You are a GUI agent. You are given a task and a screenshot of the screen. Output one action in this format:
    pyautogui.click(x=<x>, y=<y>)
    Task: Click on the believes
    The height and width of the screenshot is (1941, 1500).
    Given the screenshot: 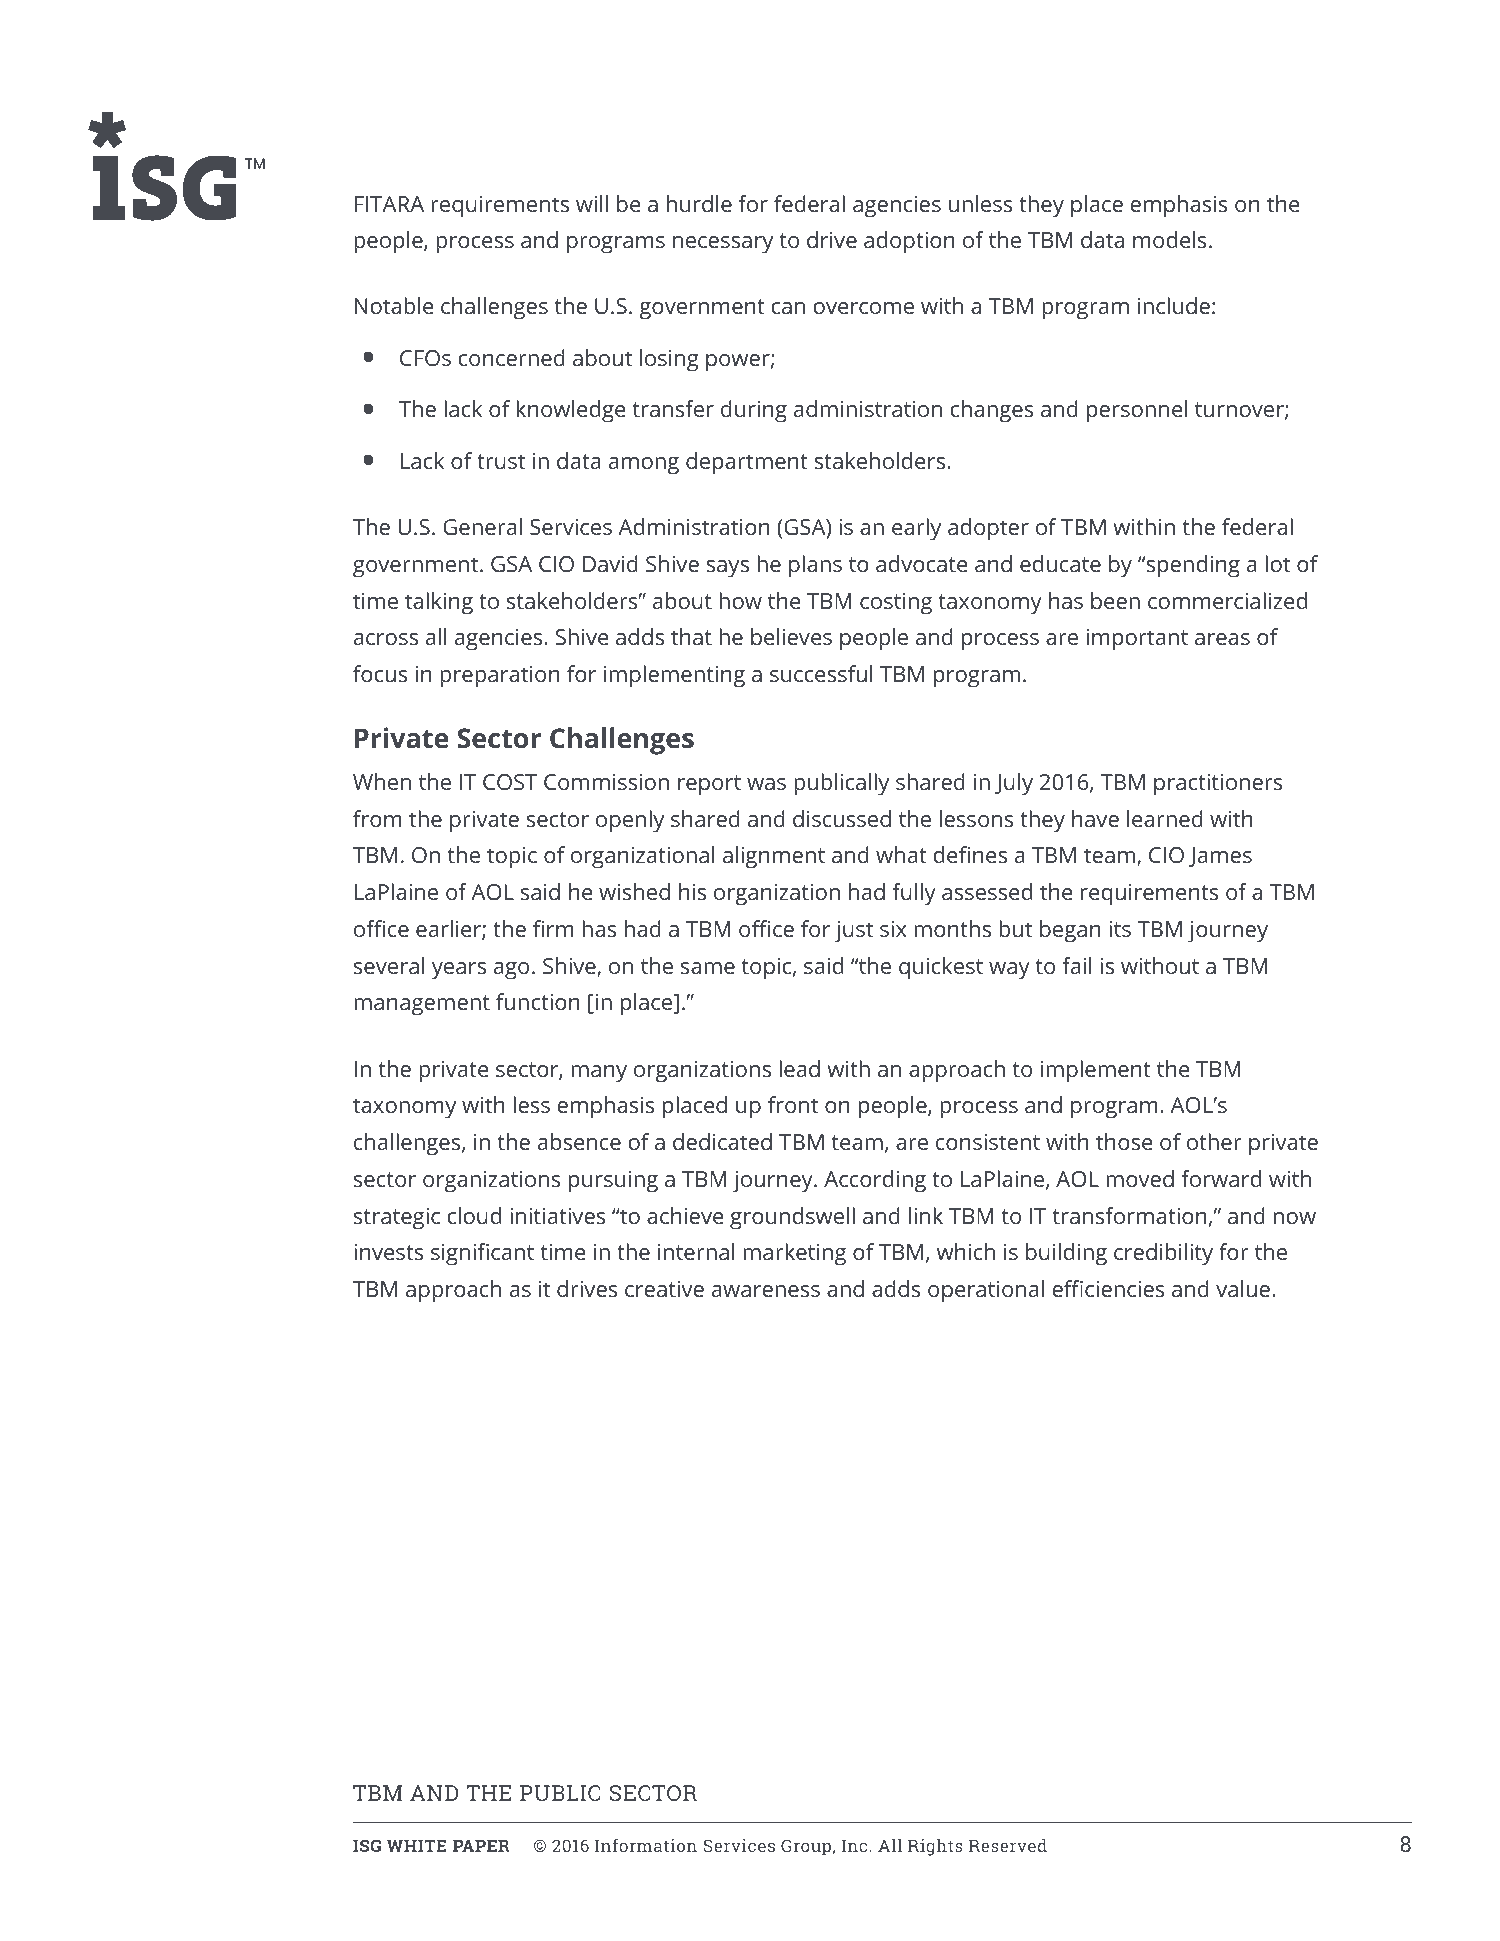 What is the action you would take?
    pyautogui.click(x=791, y=636)
